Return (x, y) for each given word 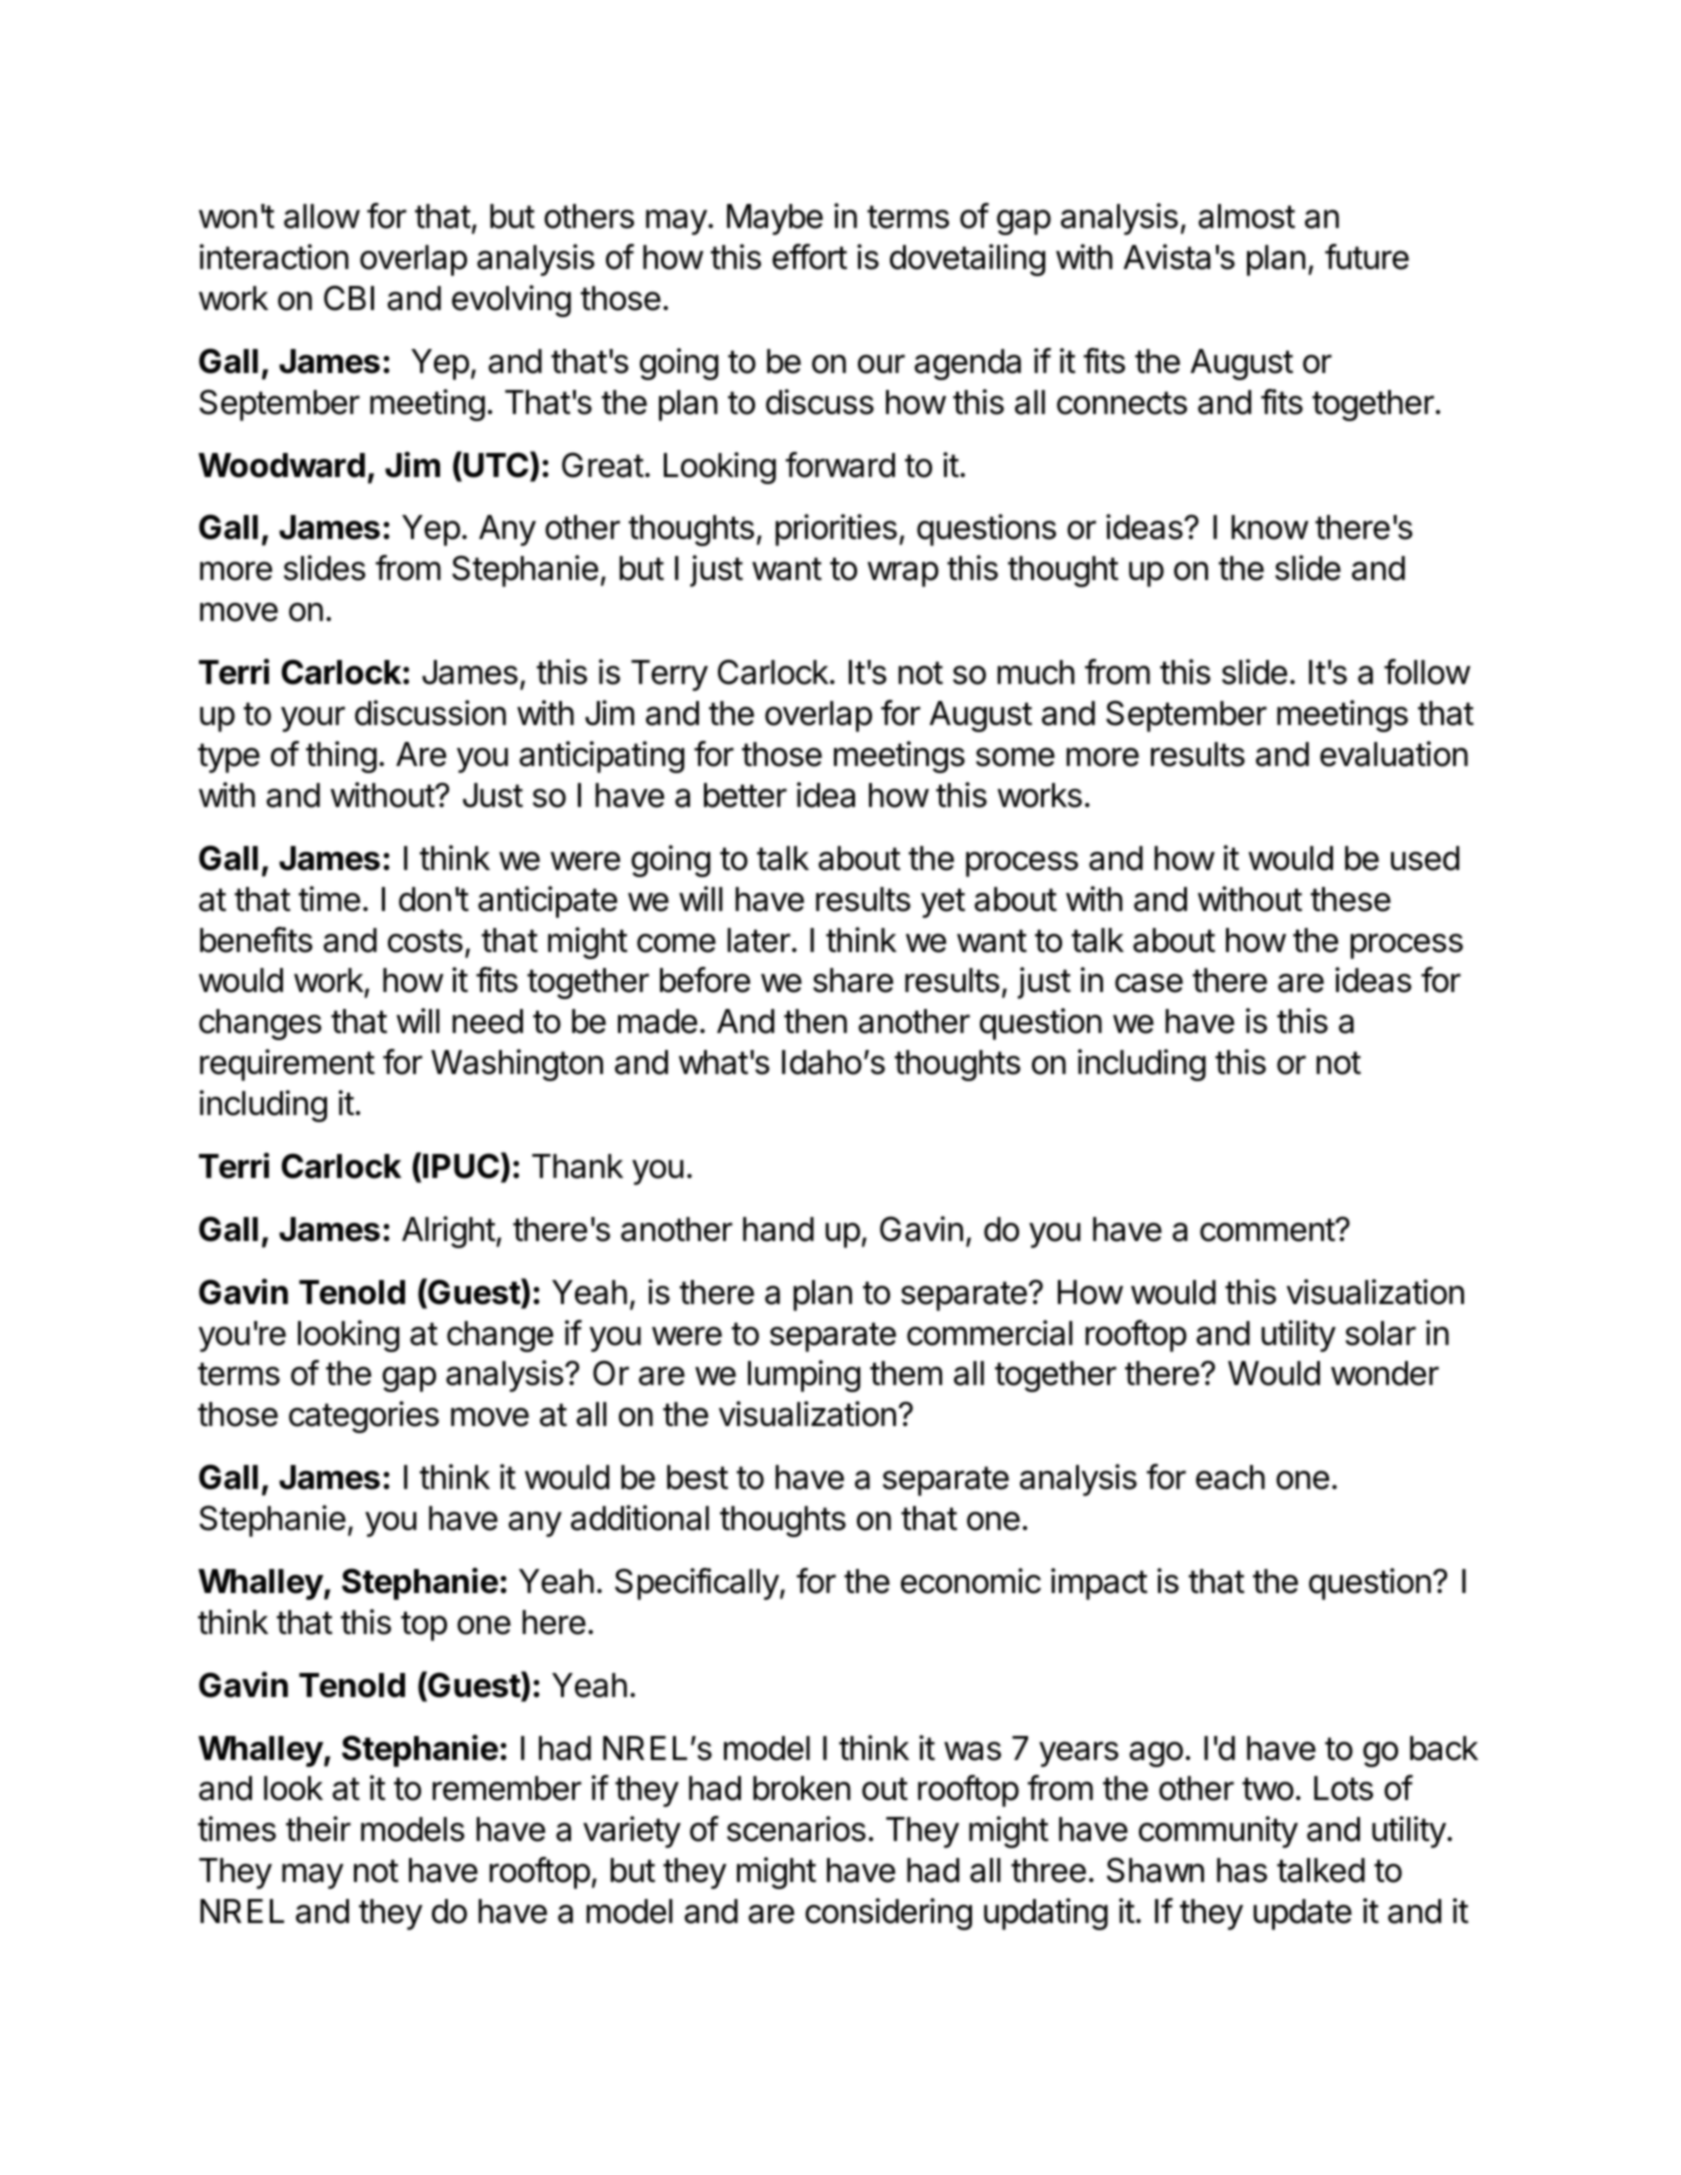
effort (809, 257)
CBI (349, 298)
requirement (287, 1065)
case (1149, 983)
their (318, 1829)
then (815, 1021)
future (1367, 257)
